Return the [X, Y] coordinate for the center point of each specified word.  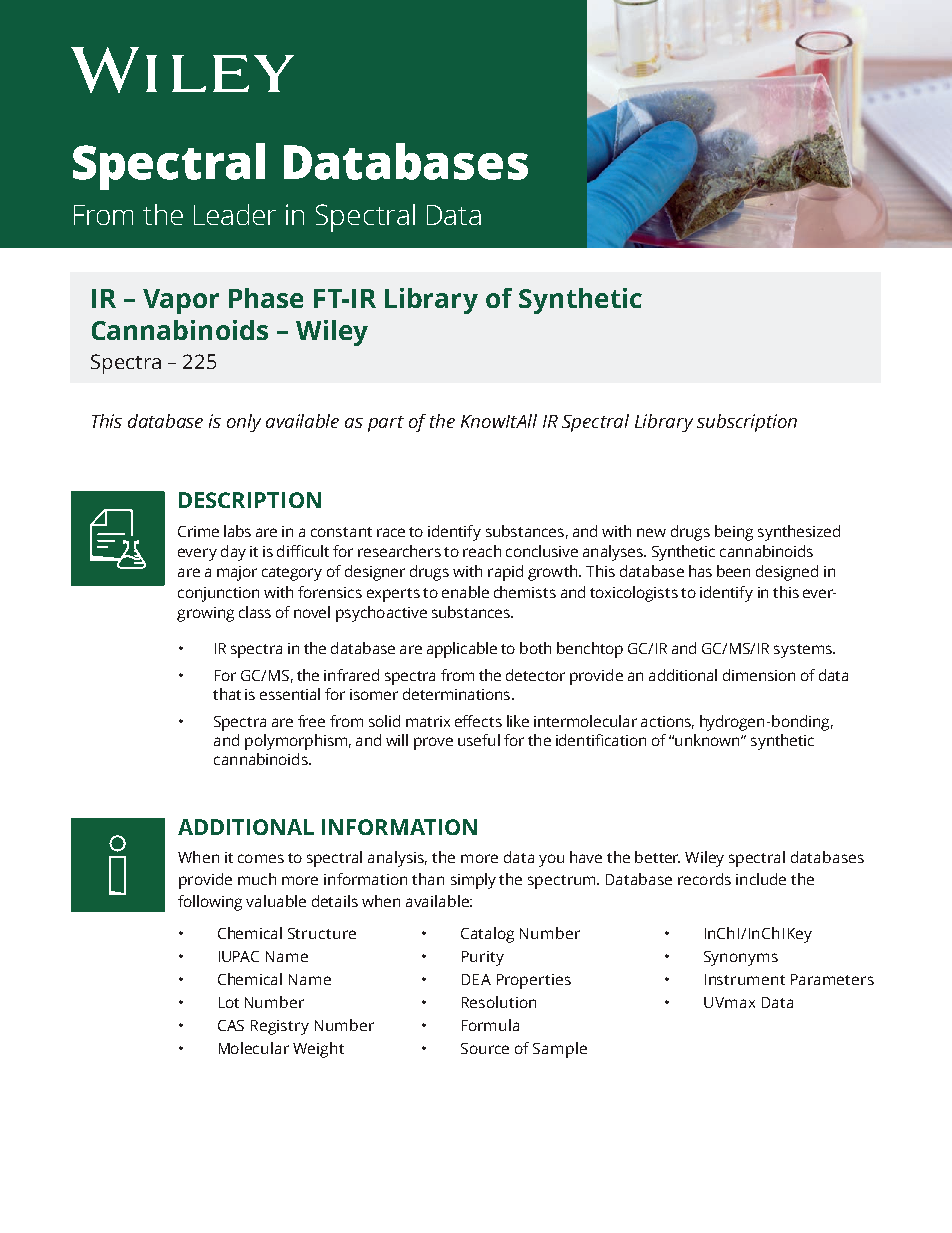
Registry [280, 1027]
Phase [266, 298]
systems [804, 651]
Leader [235, 214]
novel [312, 612]
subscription [747, 423]
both [535, 648]
